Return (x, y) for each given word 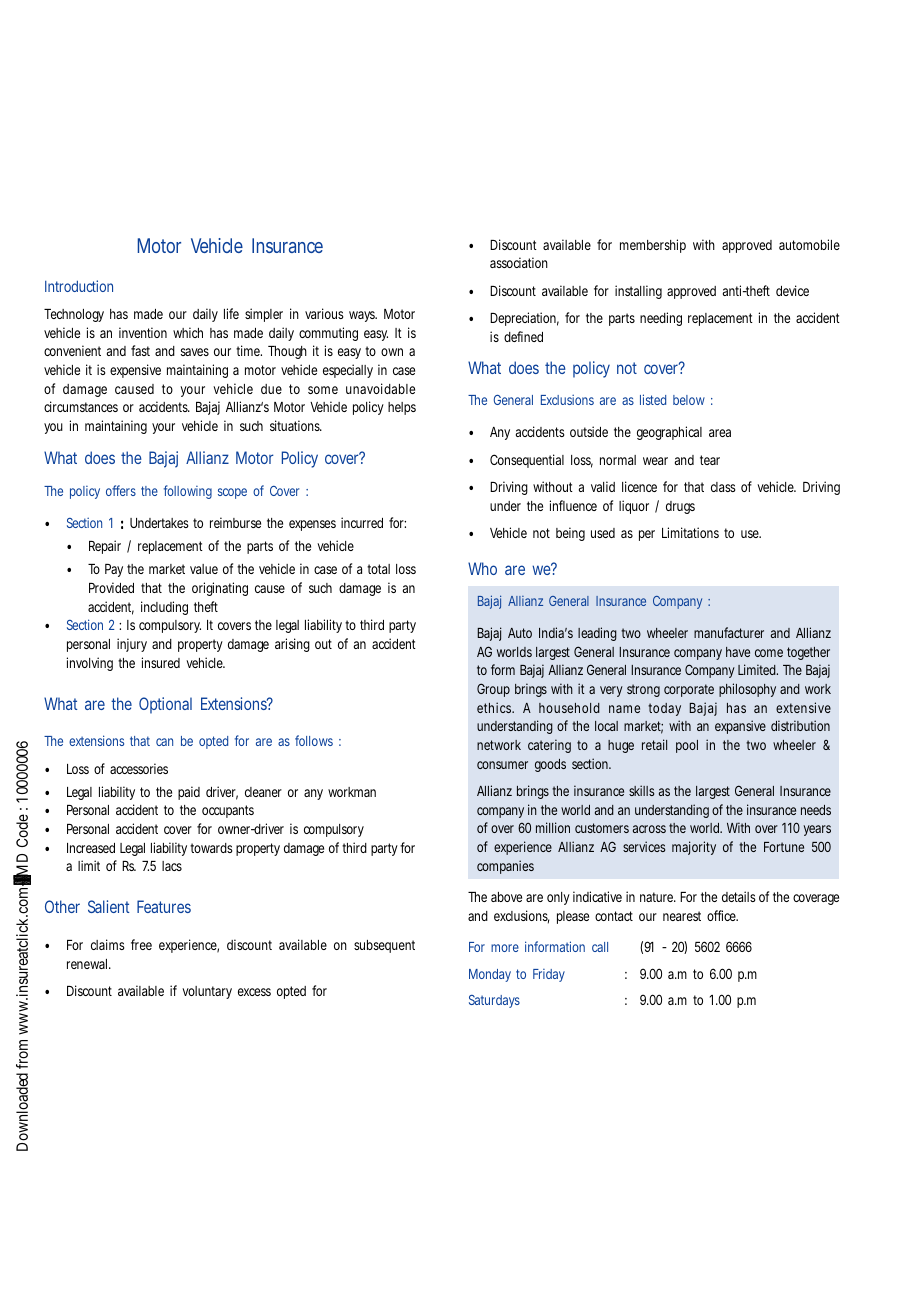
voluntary (207, 992)
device (792, 290)
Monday (490, 975)
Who (482, 568)
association (519, 262)
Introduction (79, 286)
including (164, 608)
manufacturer (729, 632)
